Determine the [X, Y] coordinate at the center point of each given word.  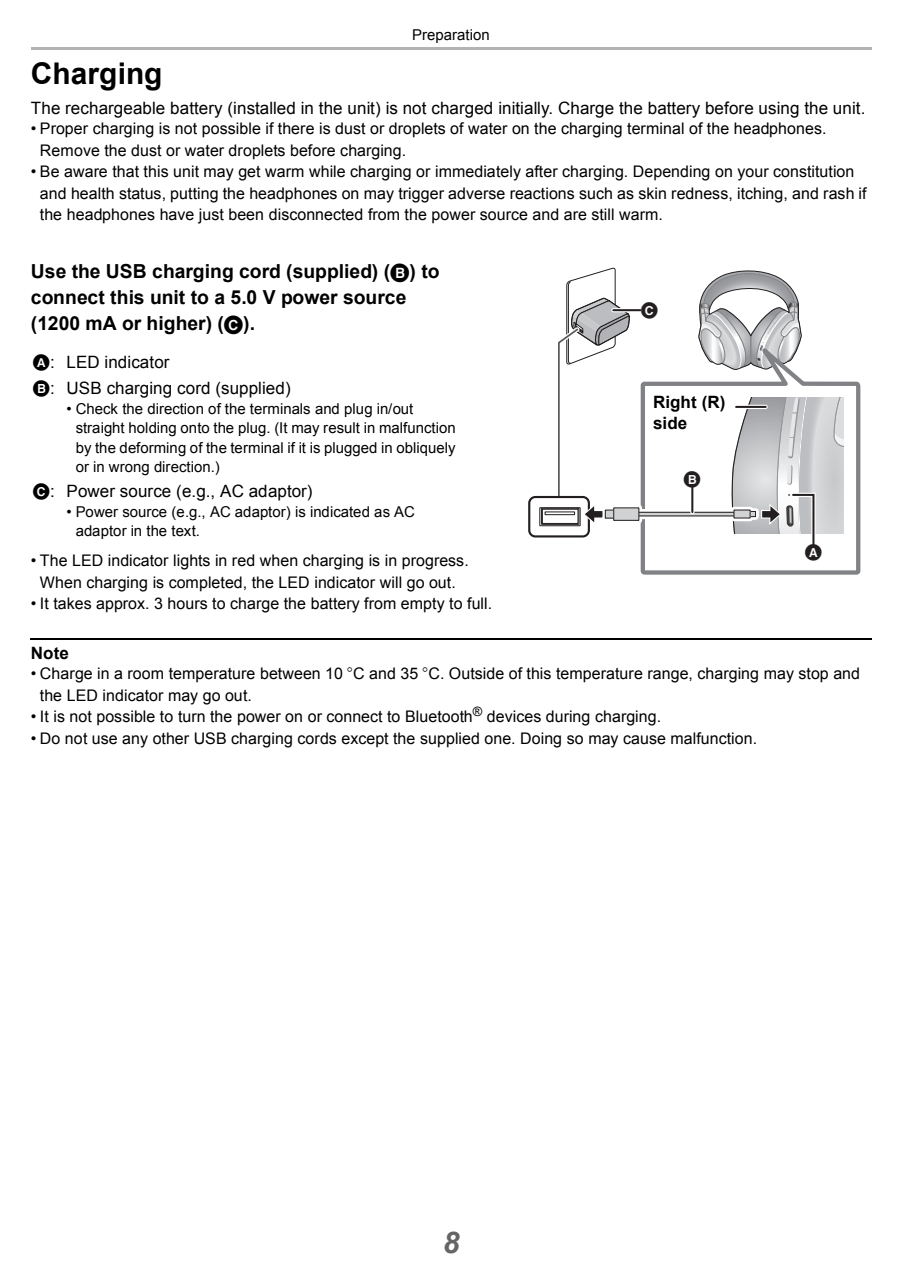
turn [191, 717]
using [779, 109]
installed [264, 108]
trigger [421, 195]
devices [514, 716]
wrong [128, 470]
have [177, 214]
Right [675, 403]
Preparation [451, 36]
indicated [340, 512]
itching [761, 195]
